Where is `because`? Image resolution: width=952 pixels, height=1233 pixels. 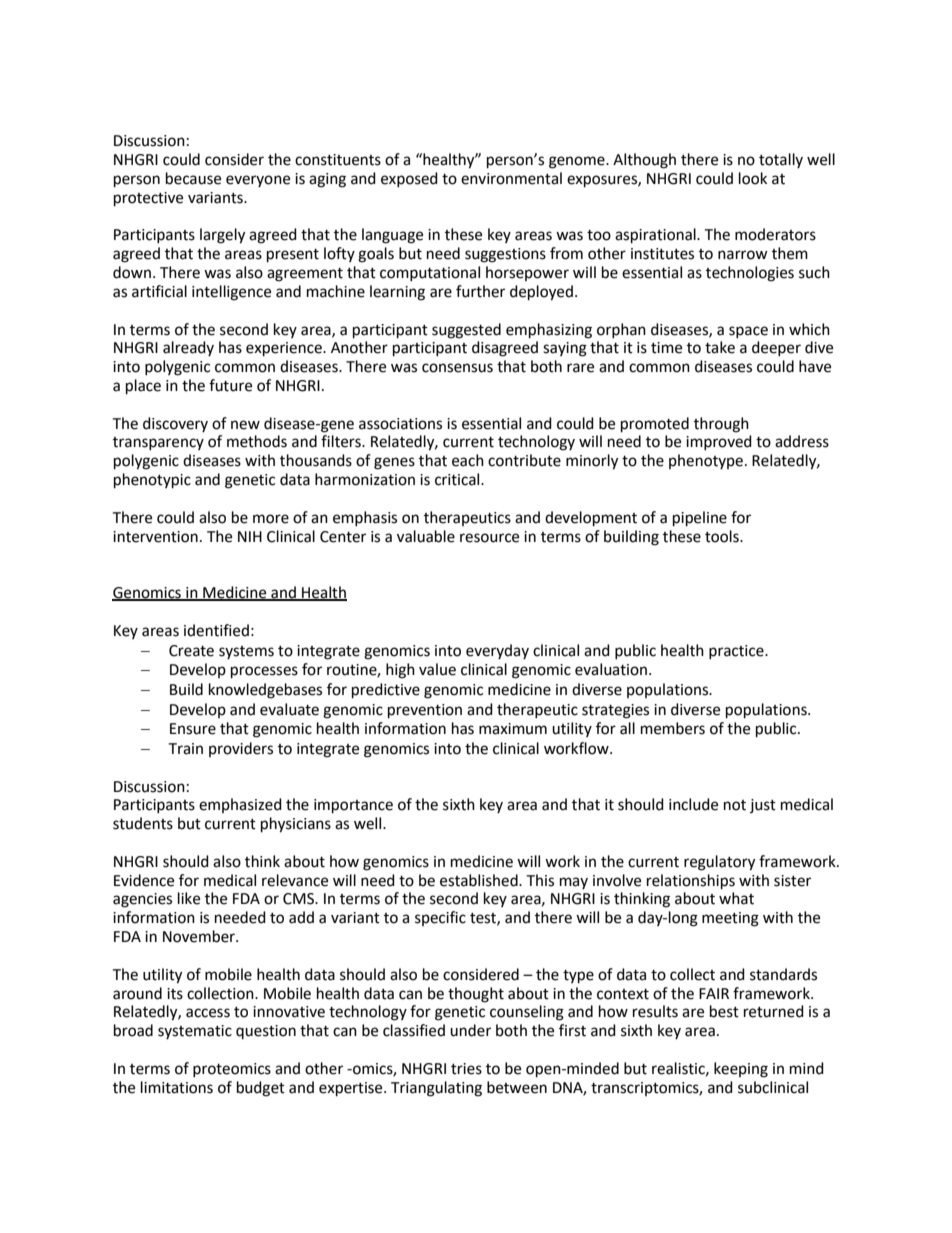 because is located at coordinates (193, 178).
